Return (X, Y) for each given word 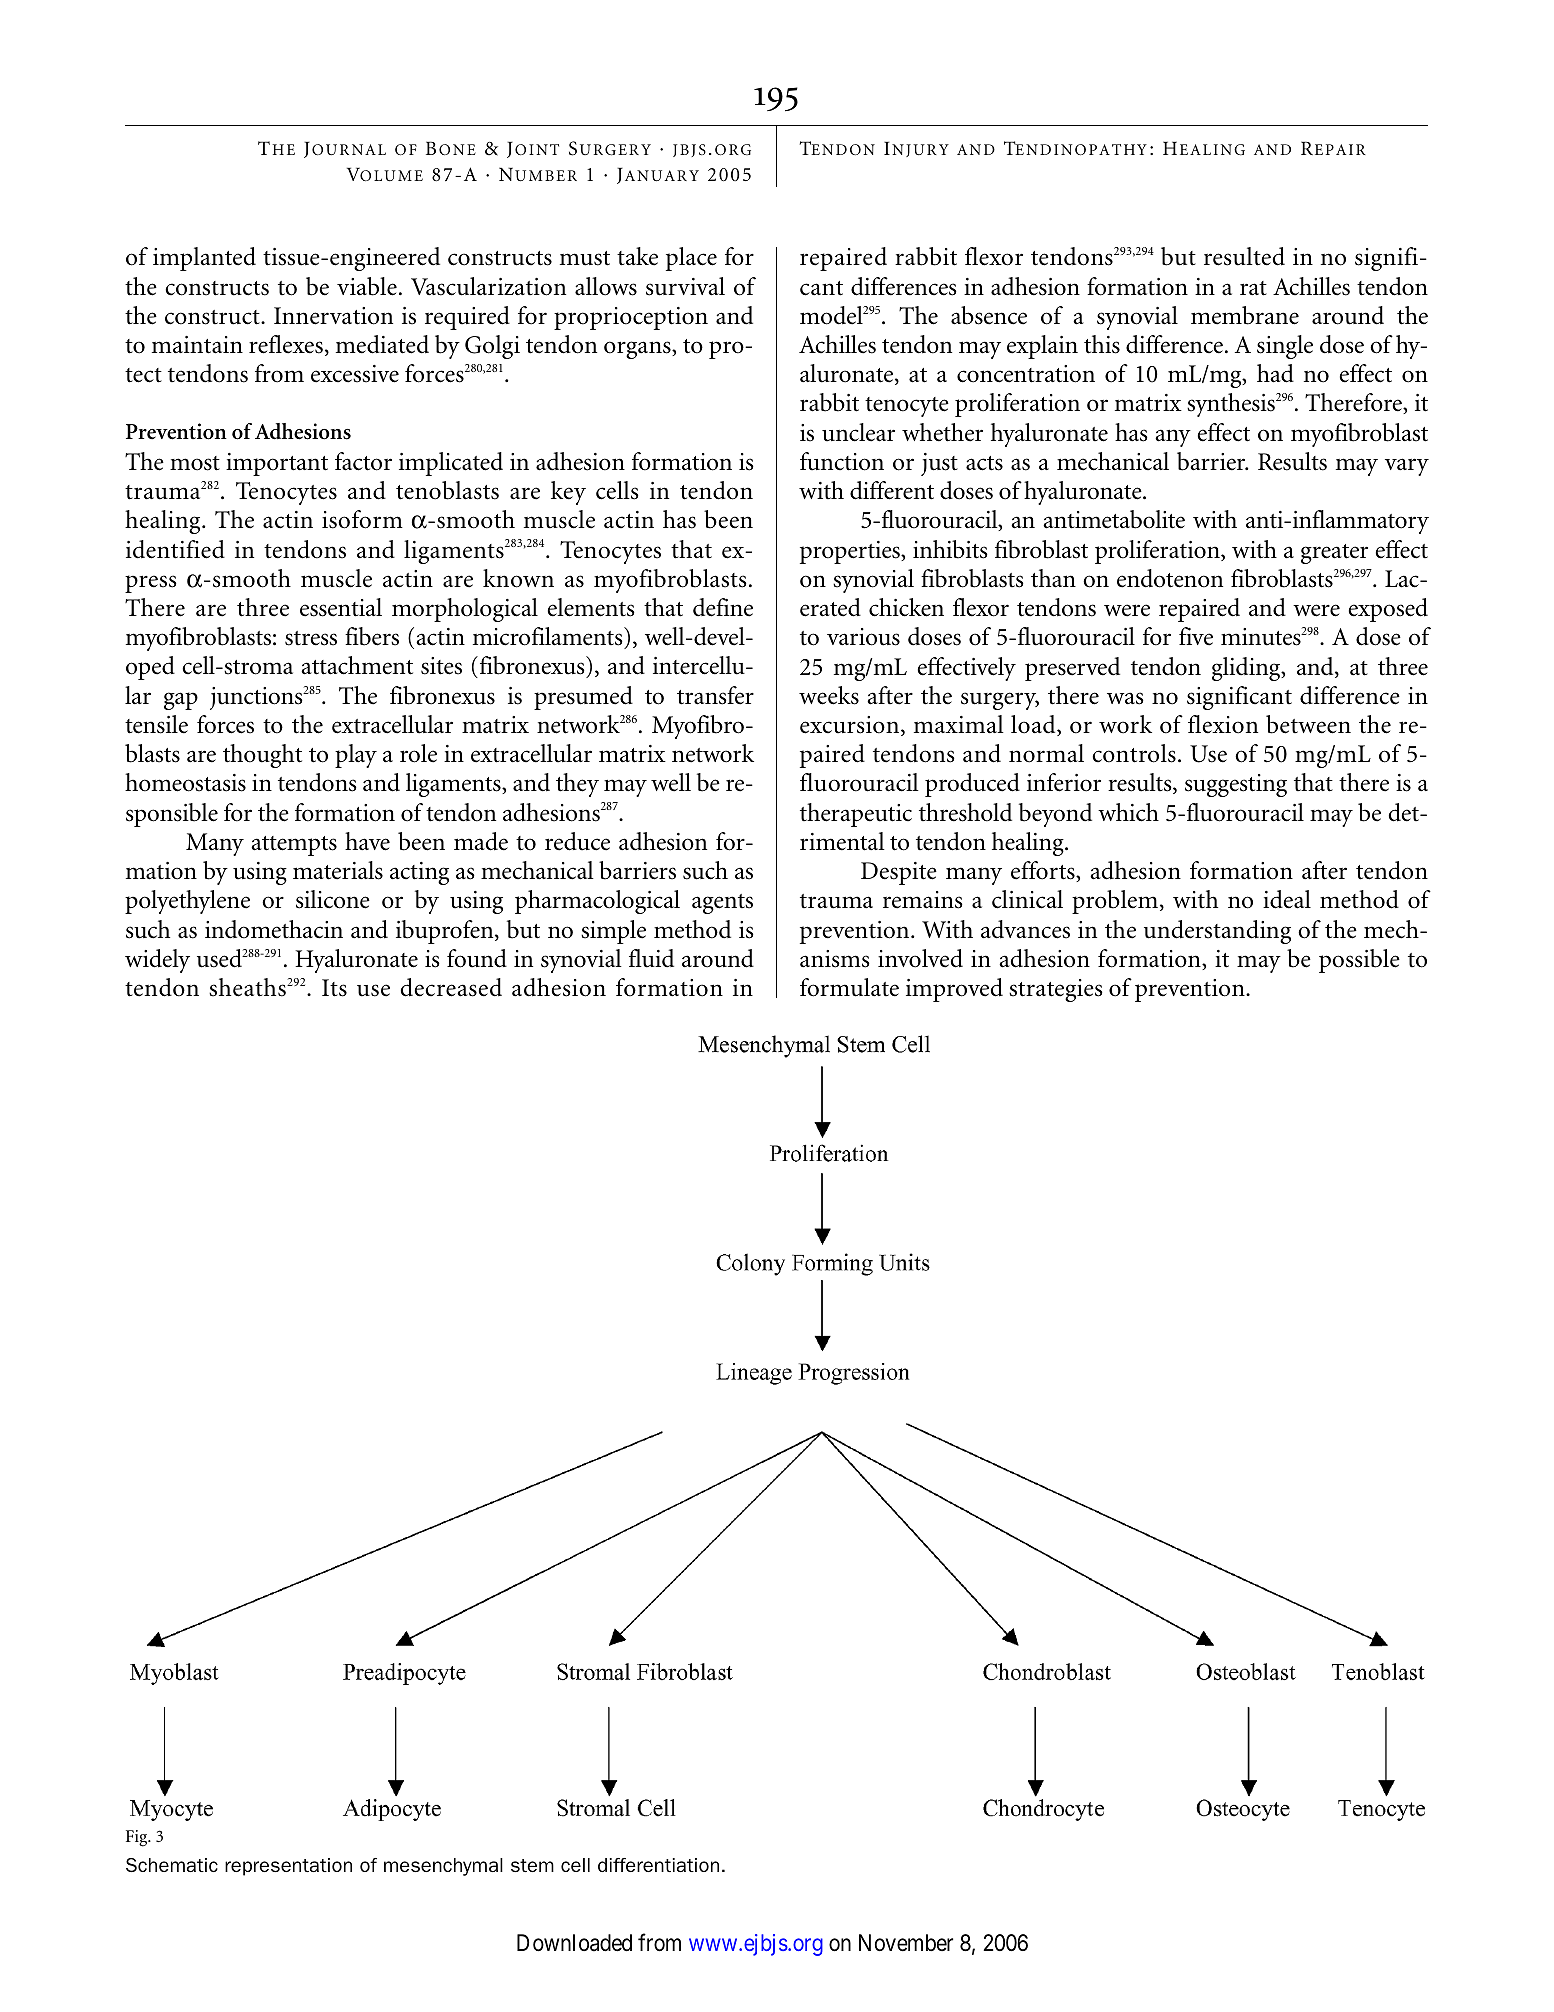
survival (685, 286)
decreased (451, 987)
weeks (829, 695)
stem (532, 1865)
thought (262, 756)
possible (1359, 961)
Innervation (333, 316)
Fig (138, 1838)
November (906, 1943)
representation (288, 1867)
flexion (1223, 724)
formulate (849, 987)
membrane (1245, 315)
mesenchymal (443, 1867)
